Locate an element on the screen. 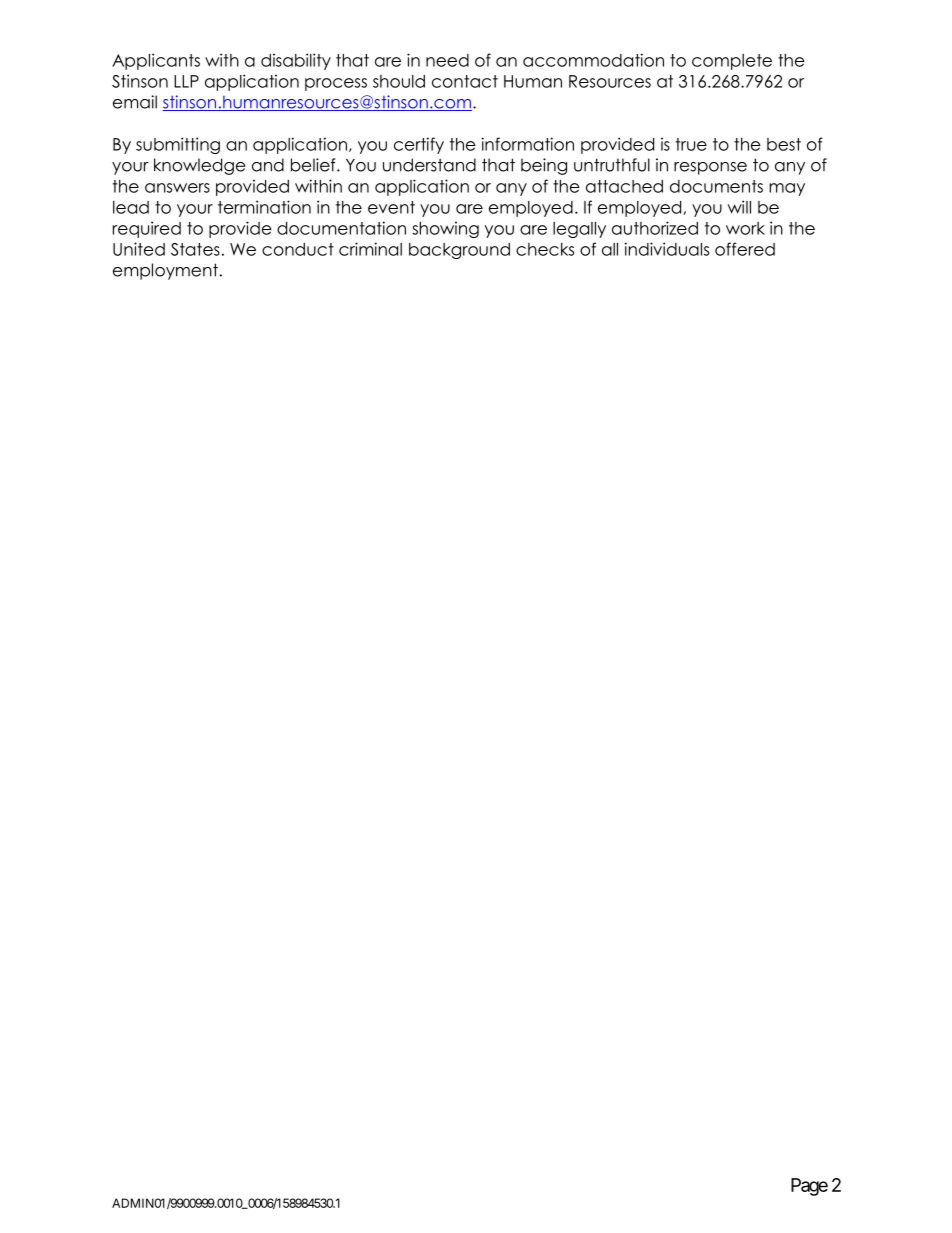 This screenshot has height=1233, width=952. need is located at coordinates (447, 60).
